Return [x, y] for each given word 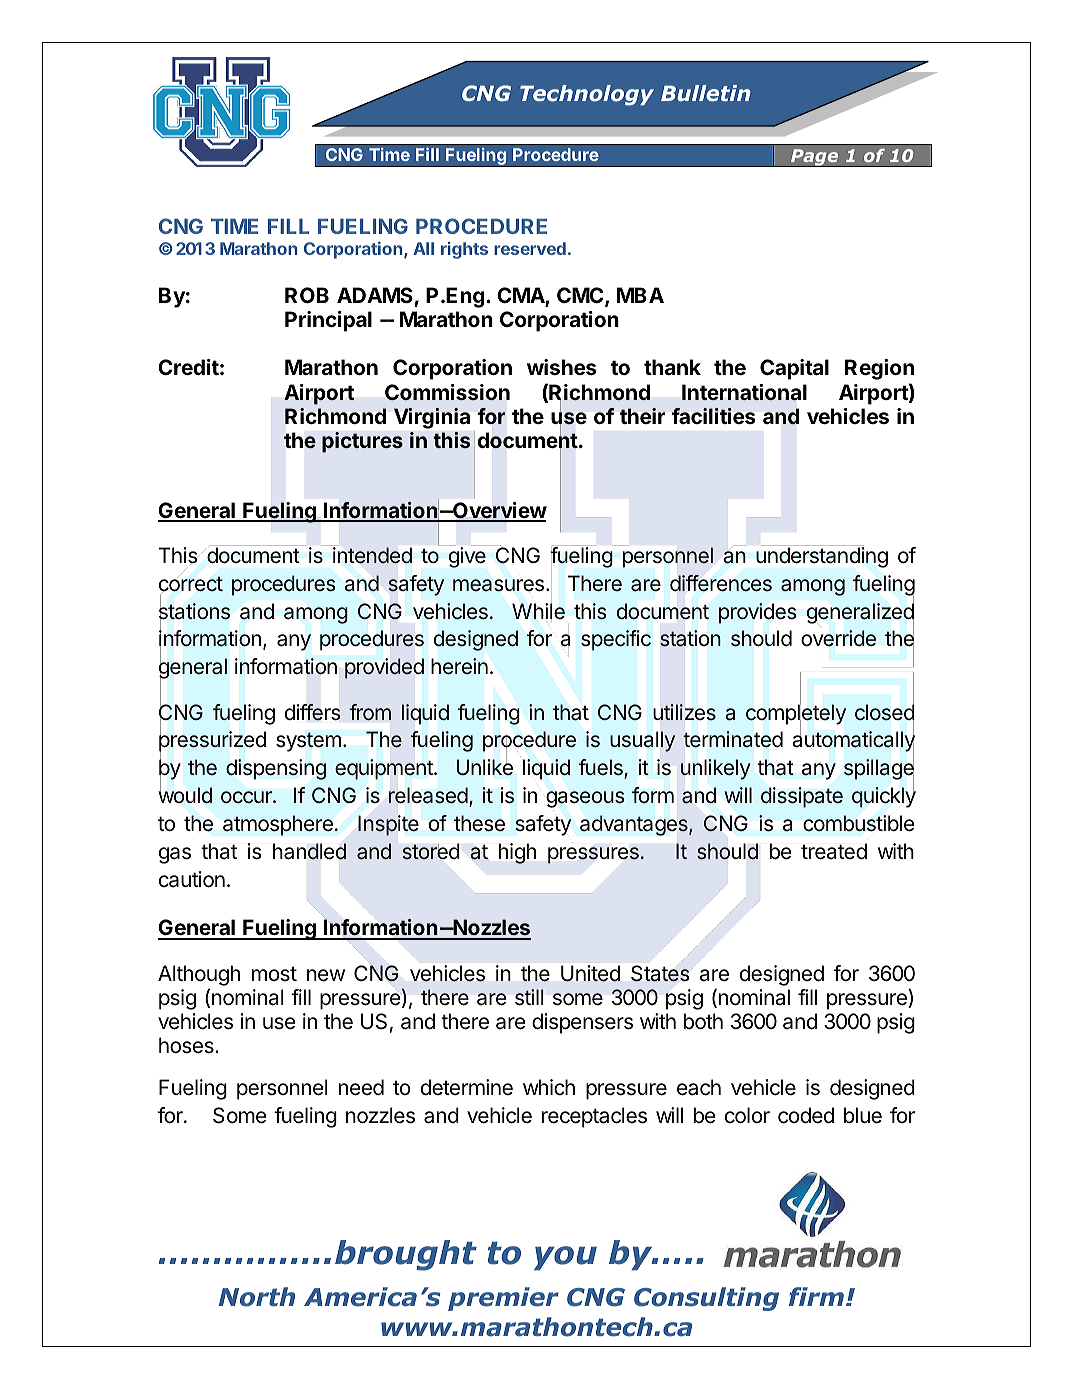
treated [834, 851]
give [467, 557]
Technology [587, 95]
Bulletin [706, 93]
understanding [822, 557]
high [517, 853]
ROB [307, 295]
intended [372, 555]
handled [309, 851]
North [257, 1297]
